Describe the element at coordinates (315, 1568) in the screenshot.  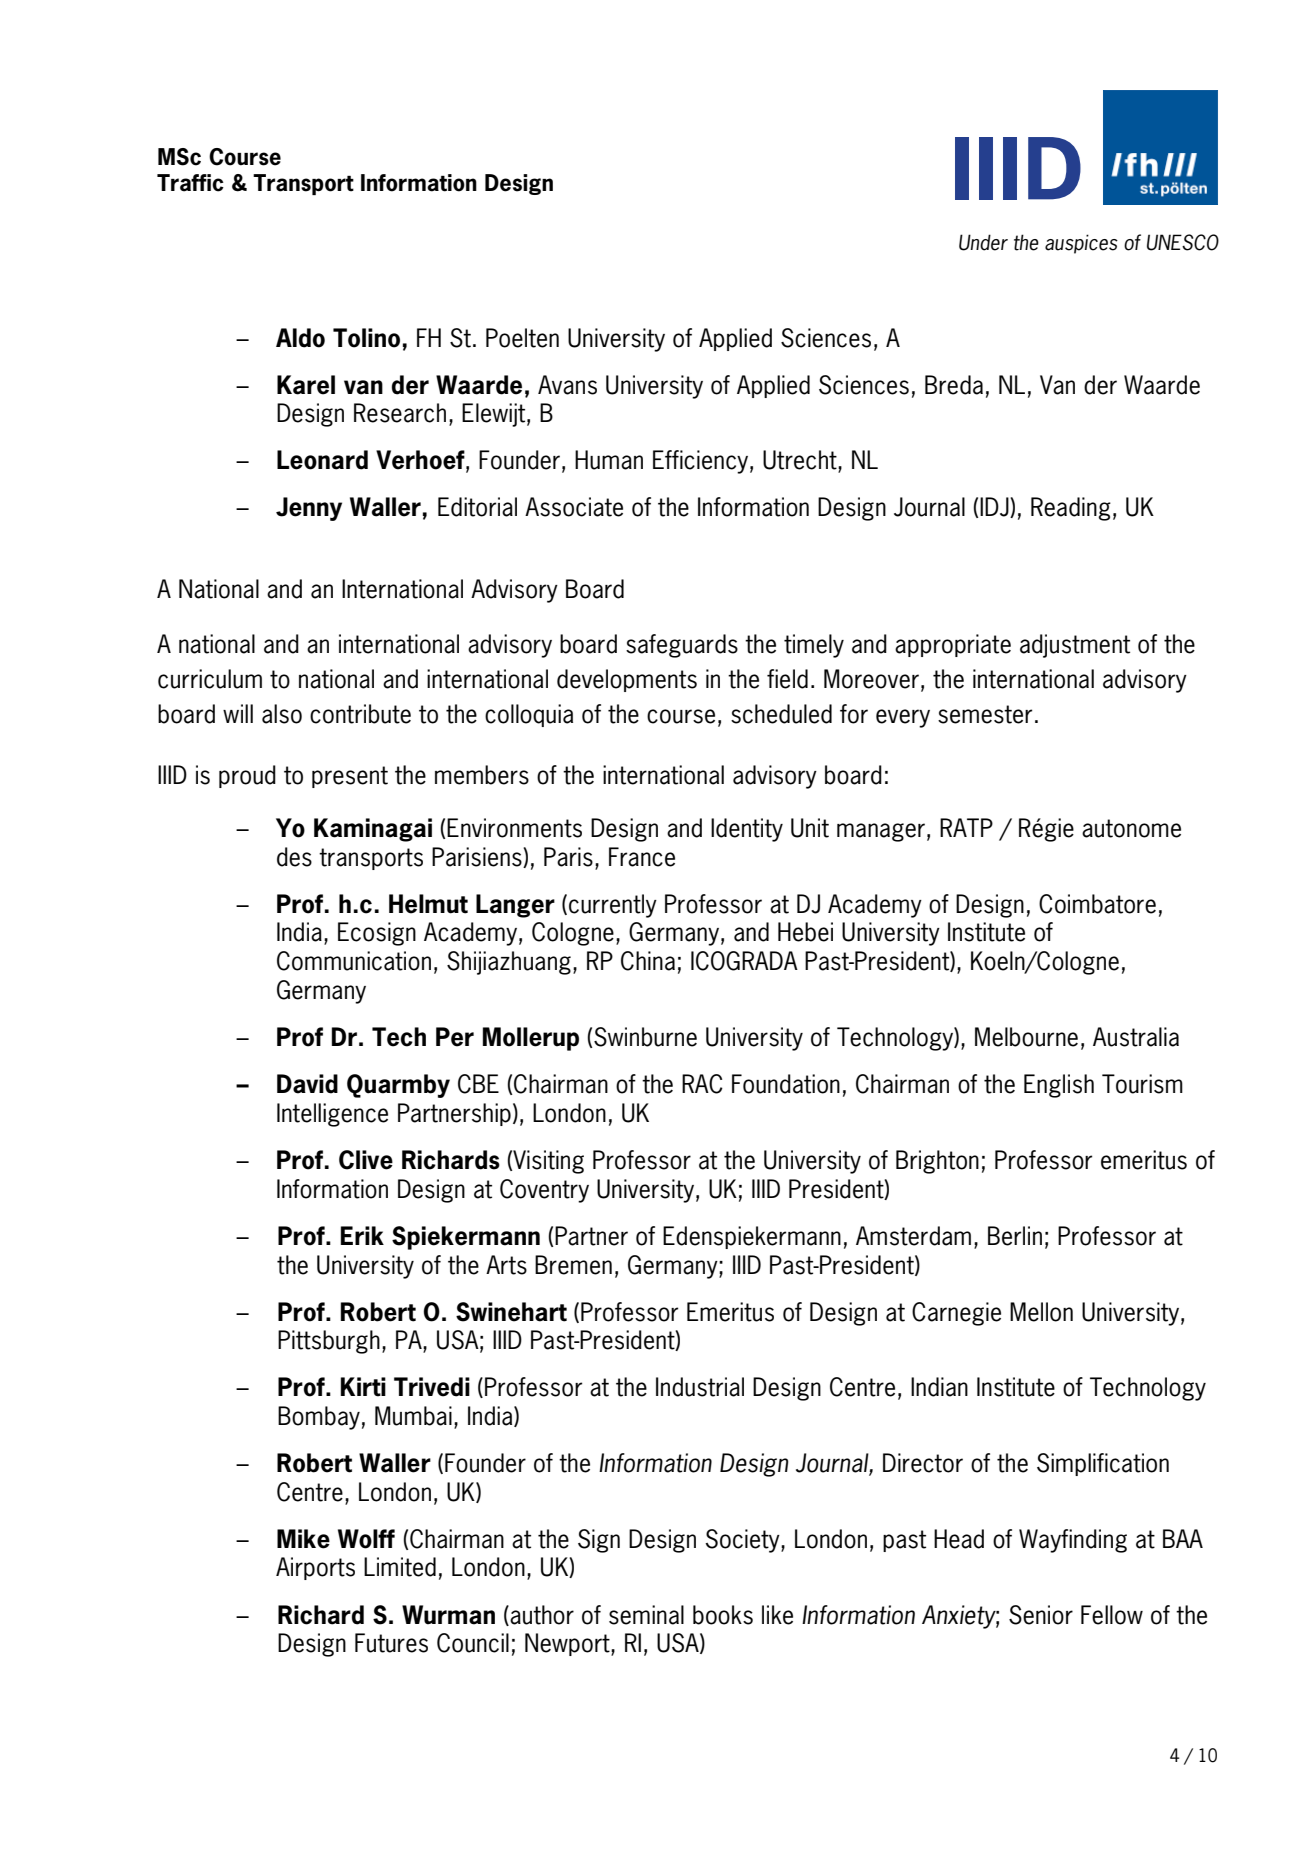
I see `Airports` at that location.
